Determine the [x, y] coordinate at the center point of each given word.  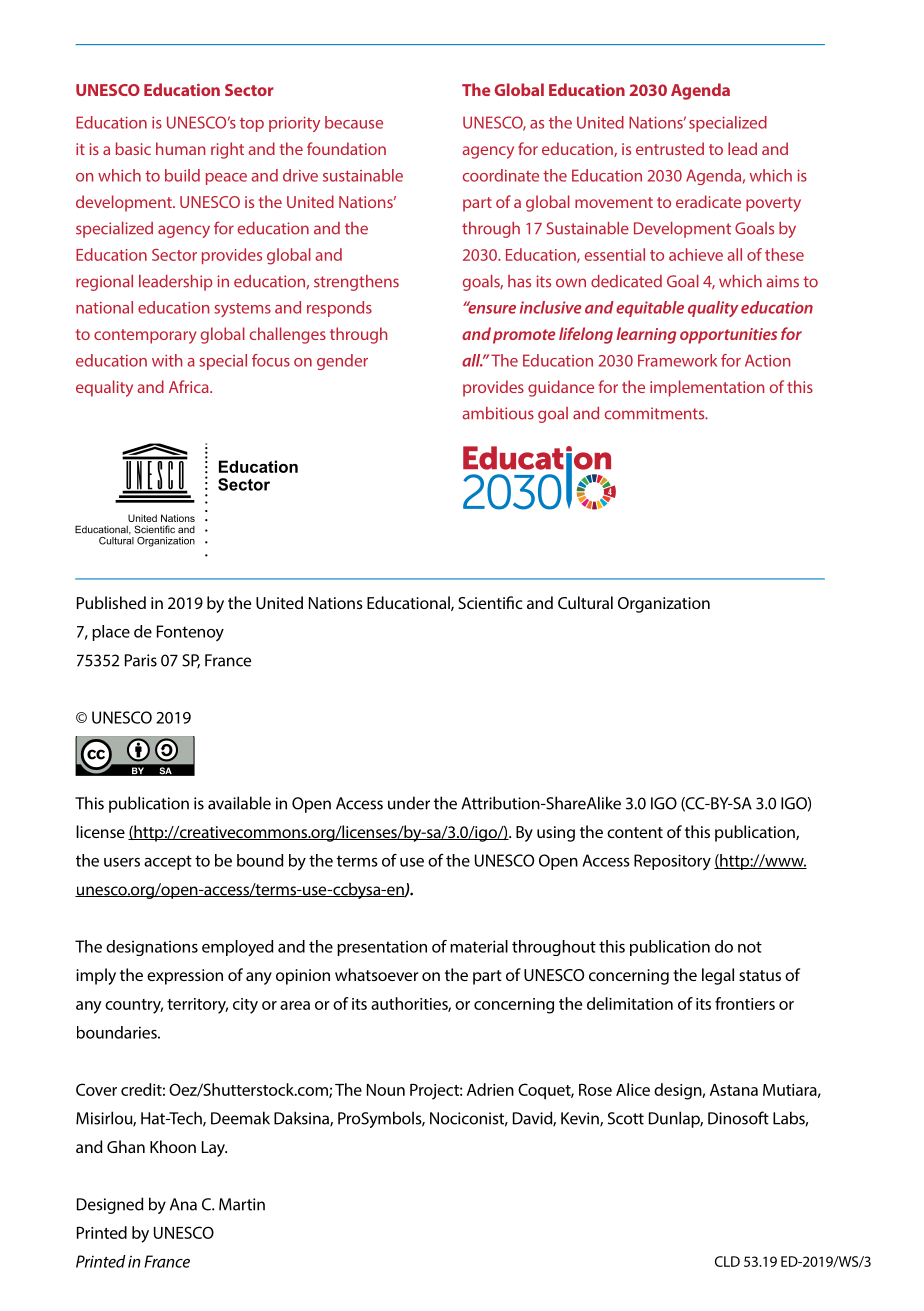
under [409, 803]
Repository [672, 862]
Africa [190, 386]
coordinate [501, 175]
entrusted [670, 148]
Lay [214, 1149]
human [180, 148]
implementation [707, 388]
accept [168, 862]
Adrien [490, 1089]
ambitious [498, 413]
